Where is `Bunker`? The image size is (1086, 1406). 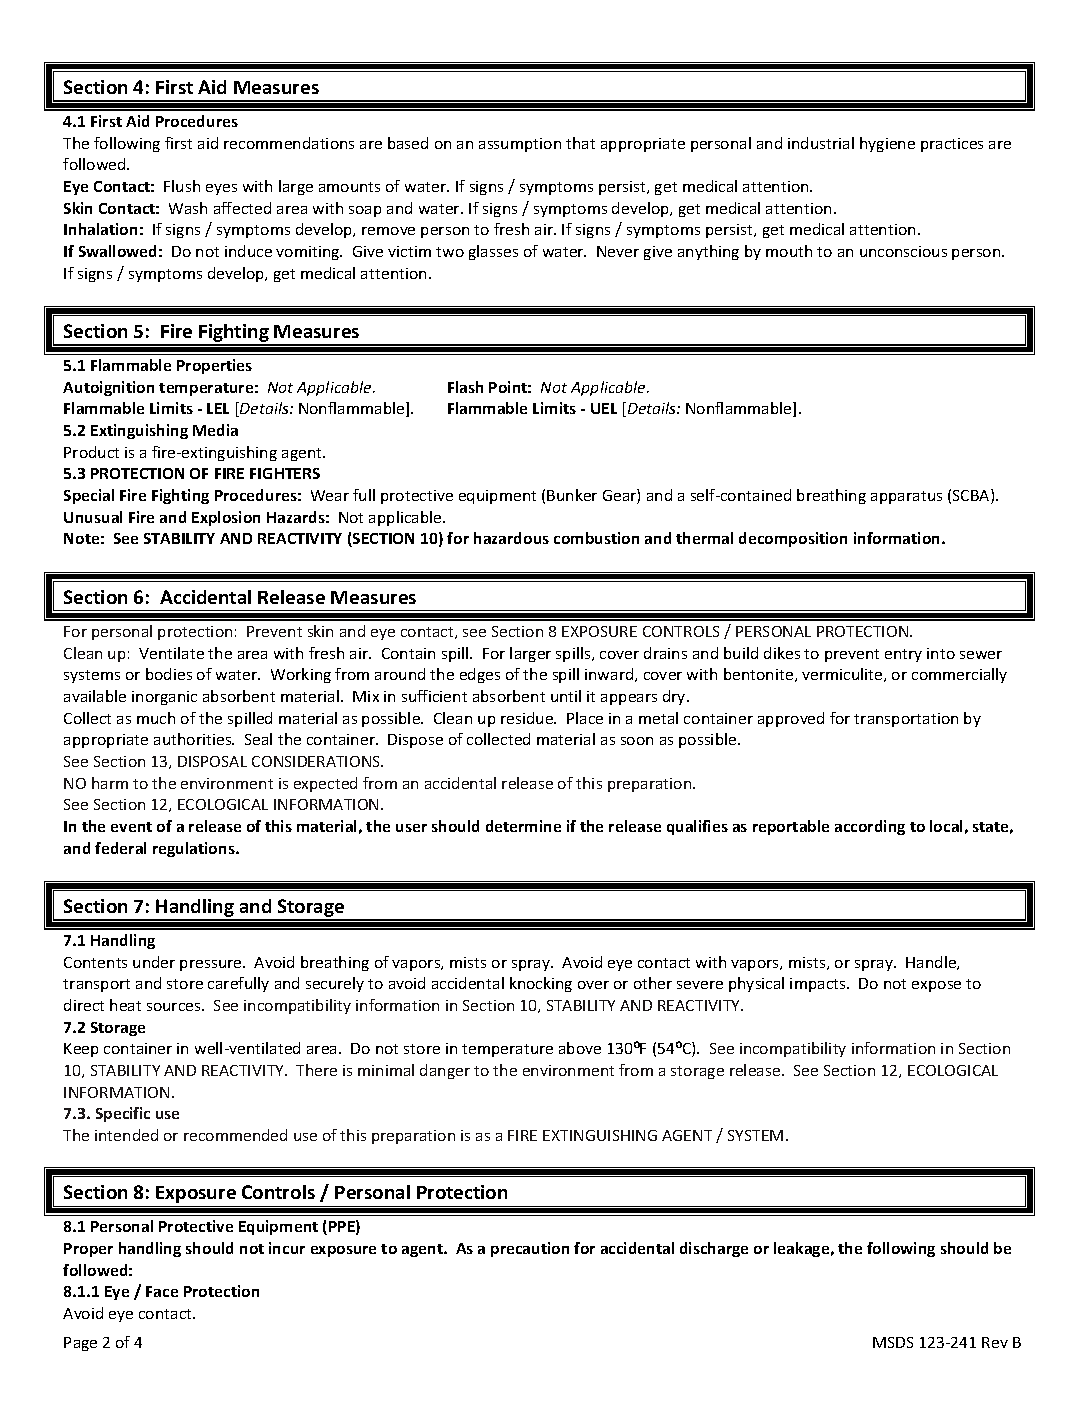 Bunker is located at coordinates (572, 495).
